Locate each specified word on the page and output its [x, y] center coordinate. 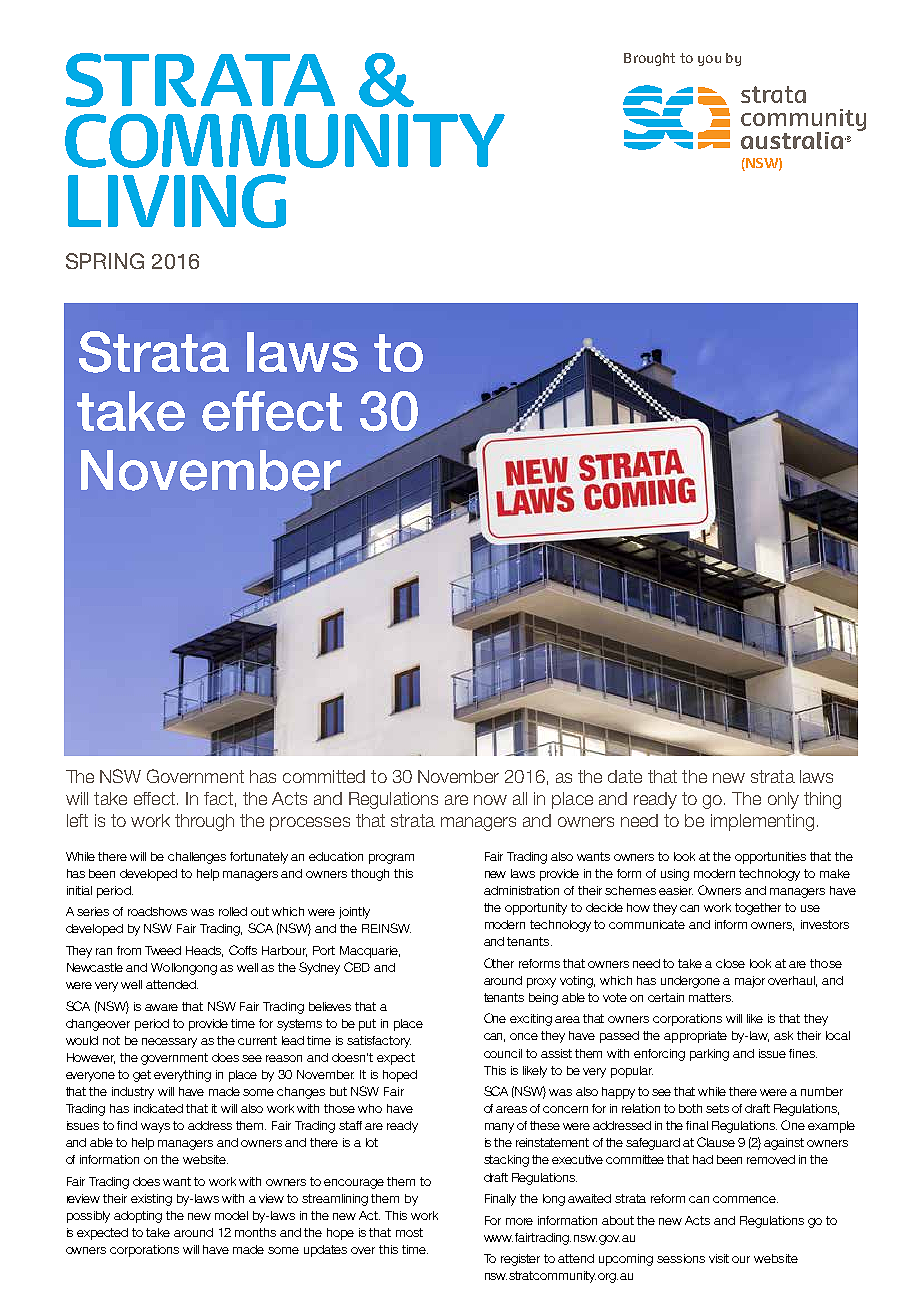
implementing [762, 822]
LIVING [177, 201]
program [391, 859]
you [709, 60]
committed [324, 776]
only [783, 800]
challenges [197, 858]
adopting [138, 1217]
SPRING [105, 261]
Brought [649, 59]
